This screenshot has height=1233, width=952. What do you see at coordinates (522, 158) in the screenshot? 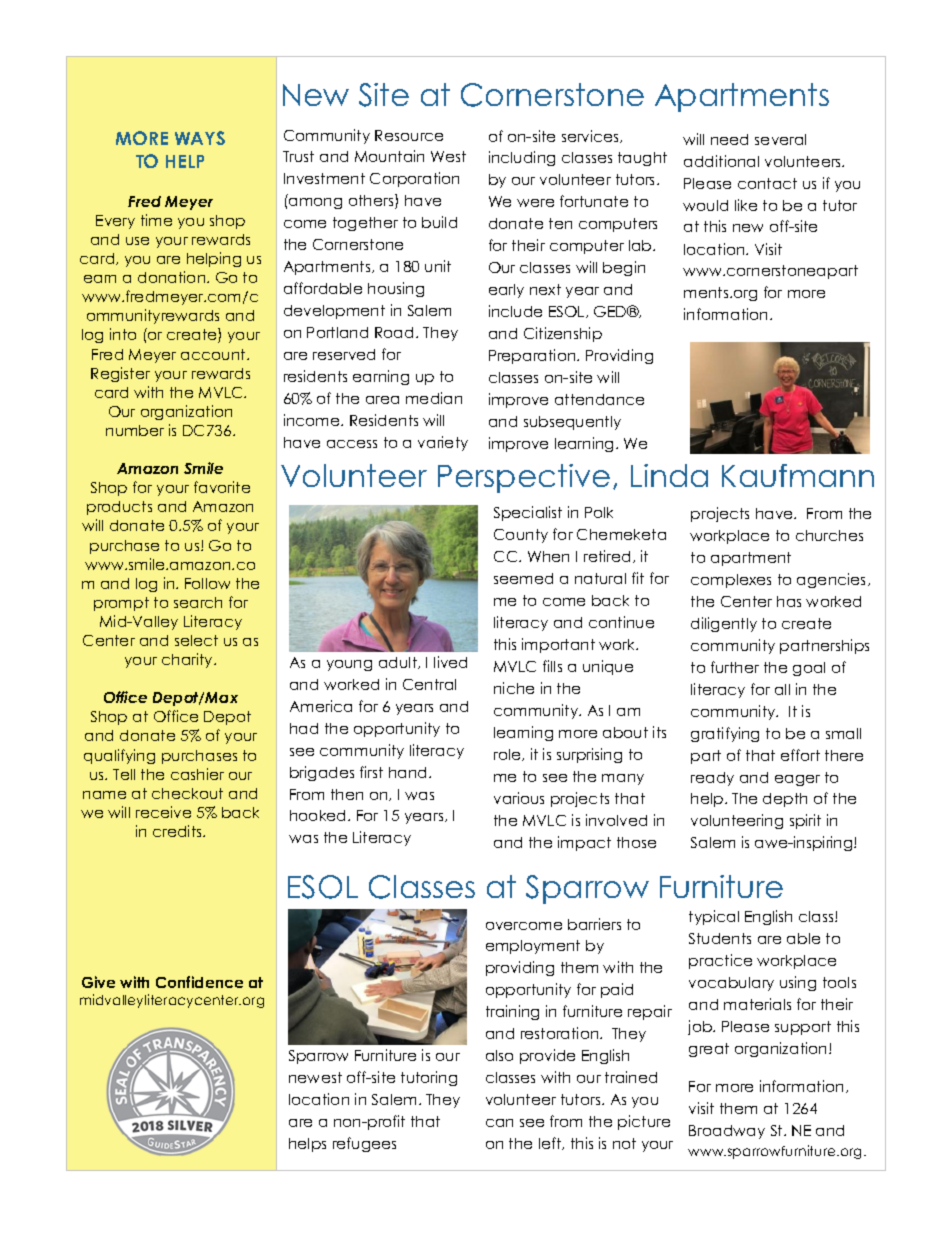
I see `including` at bounding box center [522, 158].
